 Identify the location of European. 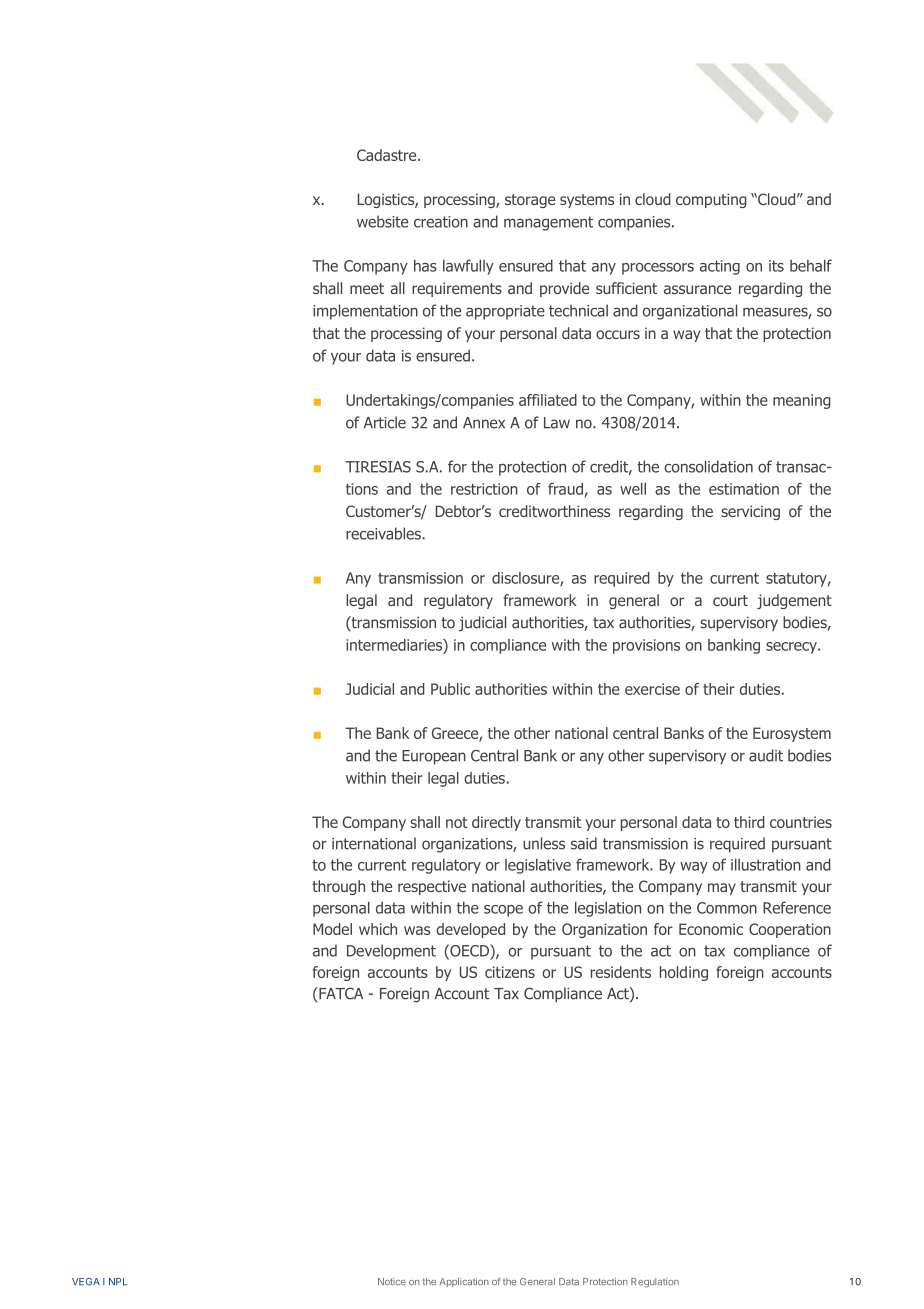
(434, 757).
